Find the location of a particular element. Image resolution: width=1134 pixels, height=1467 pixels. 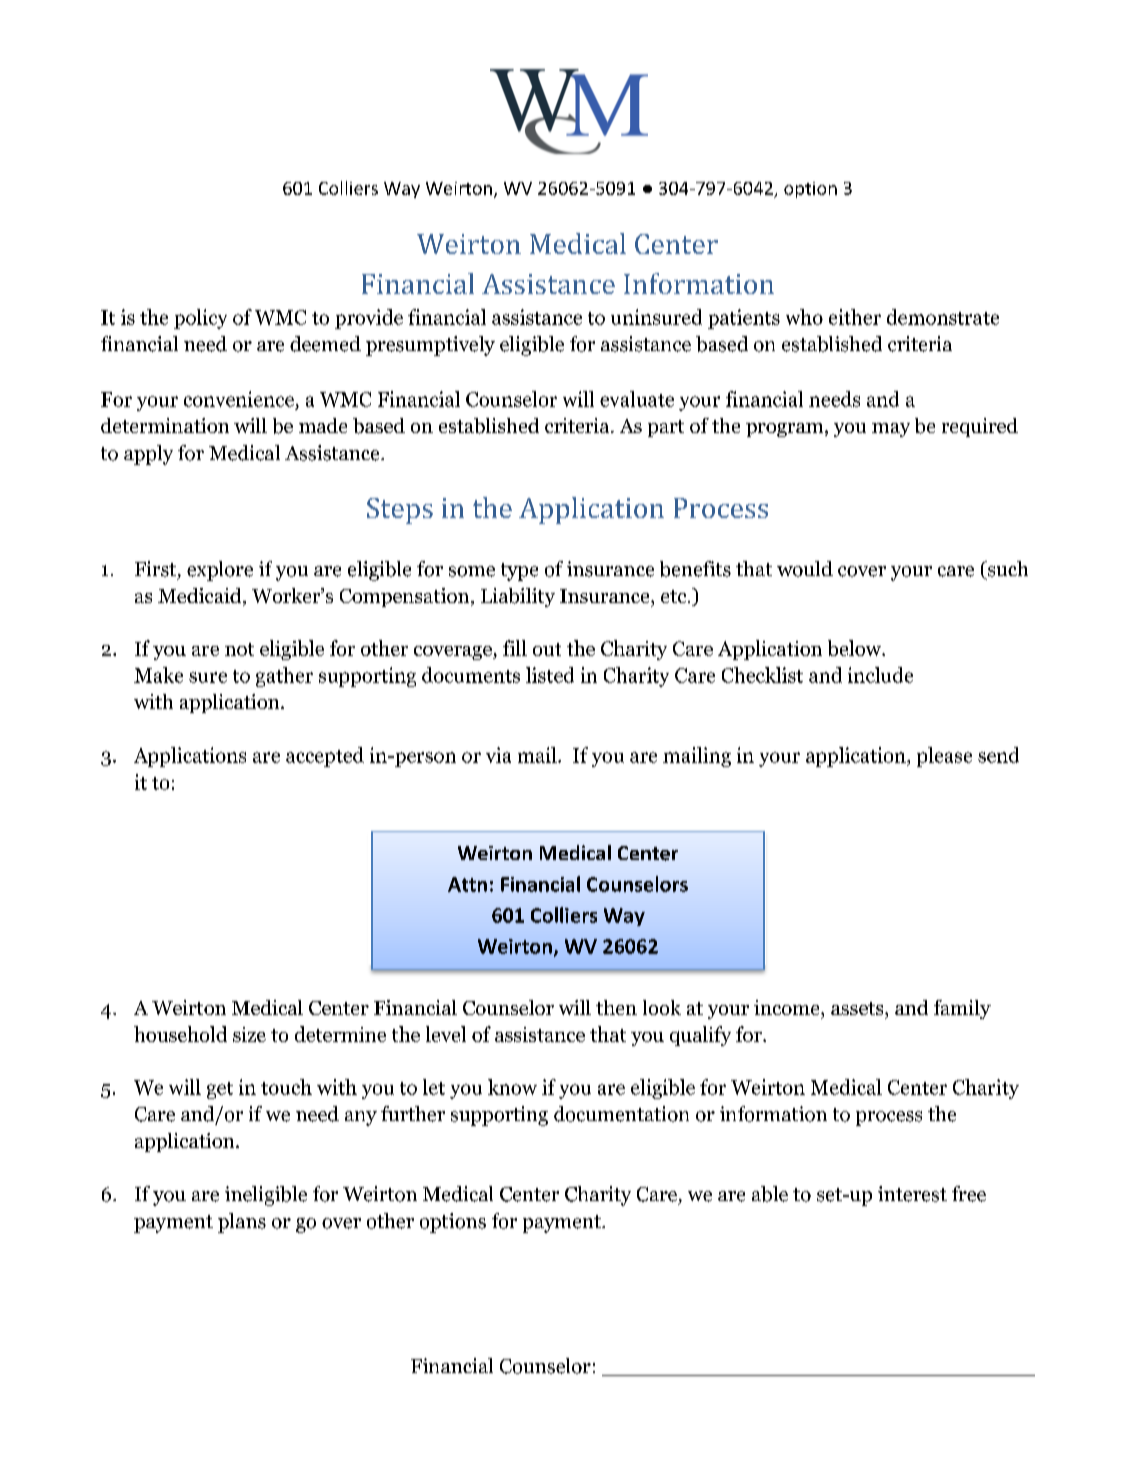

policy is located at coordinates (200, 319).
